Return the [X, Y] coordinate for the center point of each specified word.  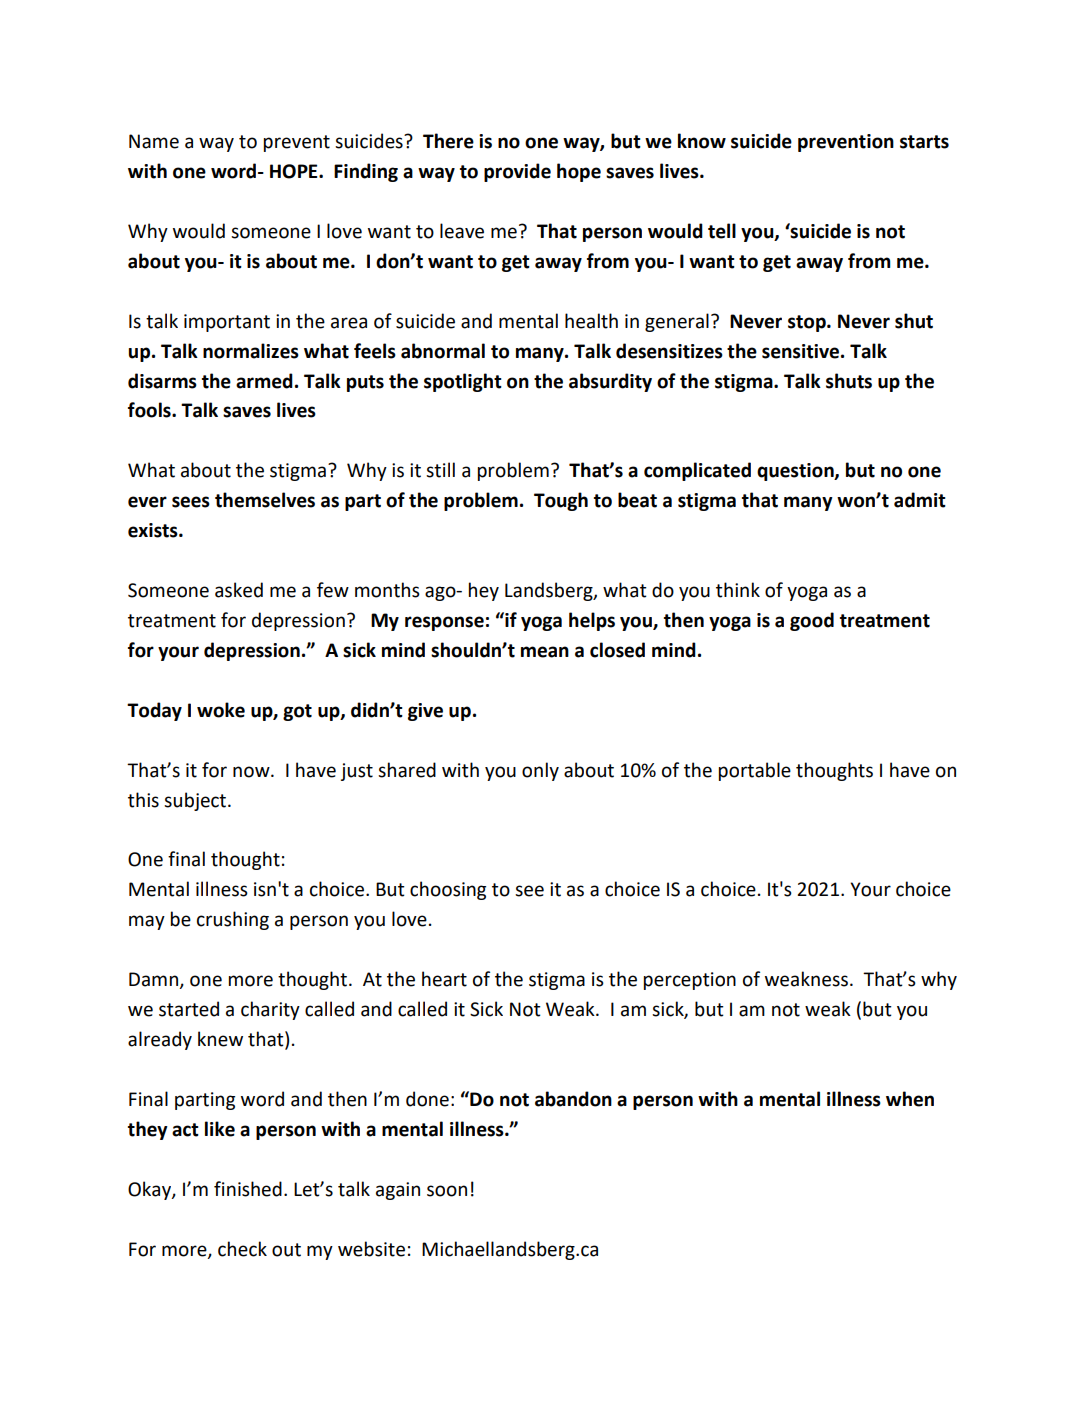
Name [154, 141]
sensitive [800, 351]
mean [545, 652]
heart [444, 979]
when [910, 1099]
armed [264, 381]
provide [517, 172]
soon [447, 1191]
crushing [233, 920]
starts [924, 142]
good [812, 621]
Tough [561, 501]
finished [248, 1189]
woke [221, 710]
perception [690, 981]
